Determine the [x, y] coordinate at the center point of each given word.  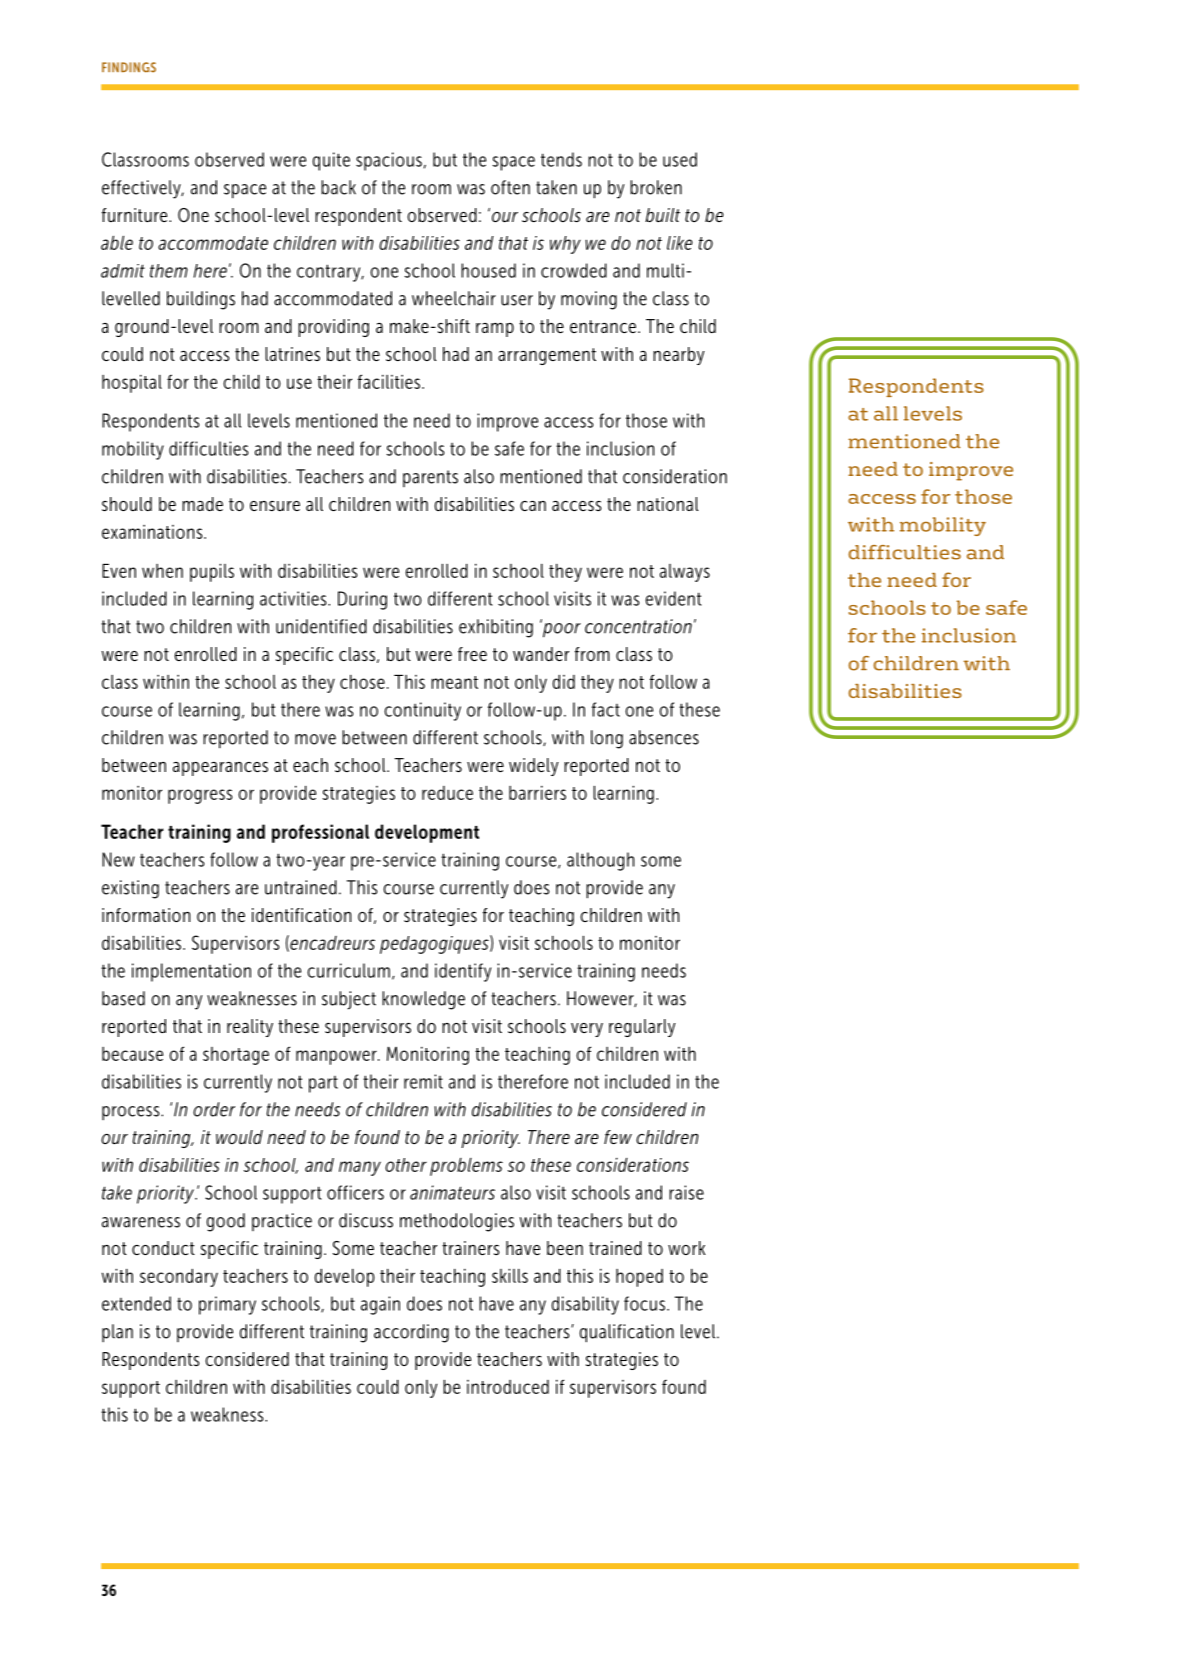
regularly [642, 1028]
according [411, 1333]
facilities [390, 381]
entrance [603, 326]
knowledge [423, 1000]
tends [561, 159]
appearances [220, 769]
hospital [132, 384]
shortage [236, 1056]
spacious [389, 161]
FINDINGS [129, 67]
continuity [422, 711]
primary [227, 1305]
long [607, 739]
